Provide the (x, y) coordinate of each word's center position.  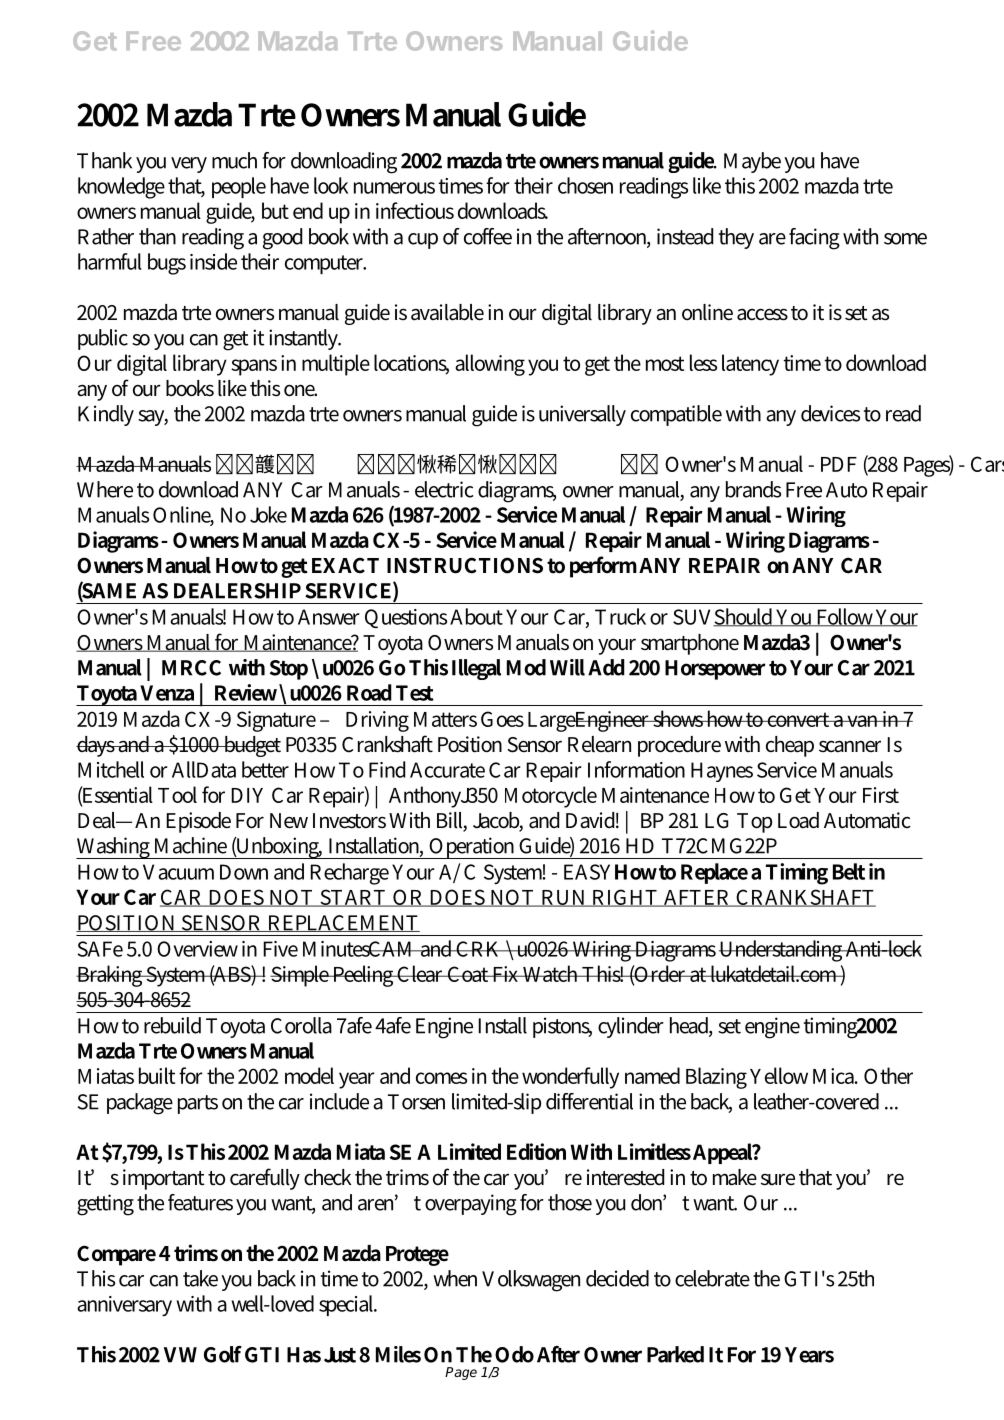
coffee (488, 236)
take (200, 1278)
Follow (845, 617)
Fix (506, 974)
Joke (268, 514)
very (189, 165)
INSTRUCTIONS (465, 565)
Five (280, 949)
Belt (849, 871)
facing (814, 239)
